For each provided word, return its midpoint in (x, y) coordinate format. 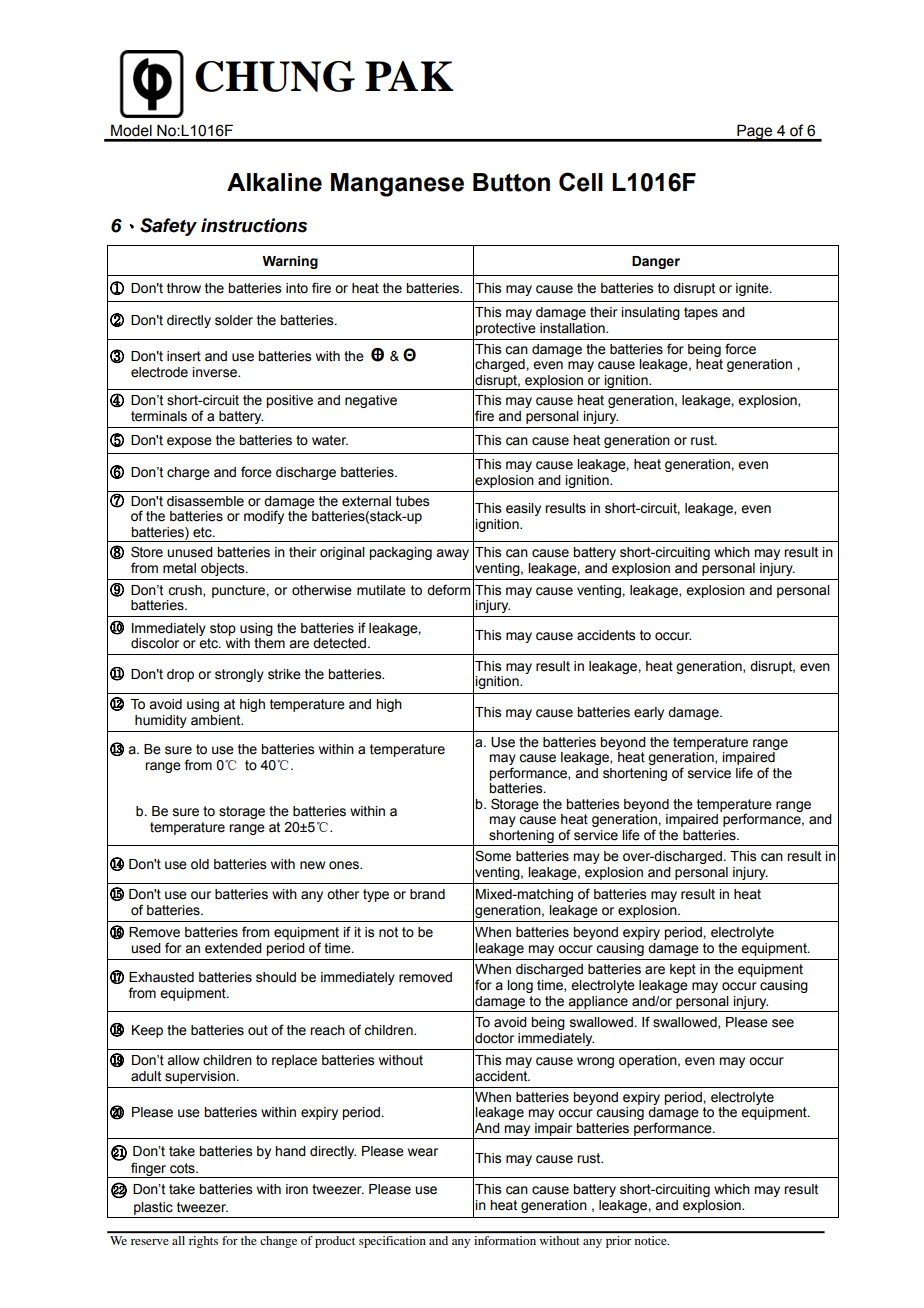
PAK (409, 76)
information (505, 1240)
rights (203, 1242)
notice (652, 1240)
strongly (239, 675)
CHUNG (275, 76)
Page (755, 133)
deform (448, 590)
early (649, 713)
